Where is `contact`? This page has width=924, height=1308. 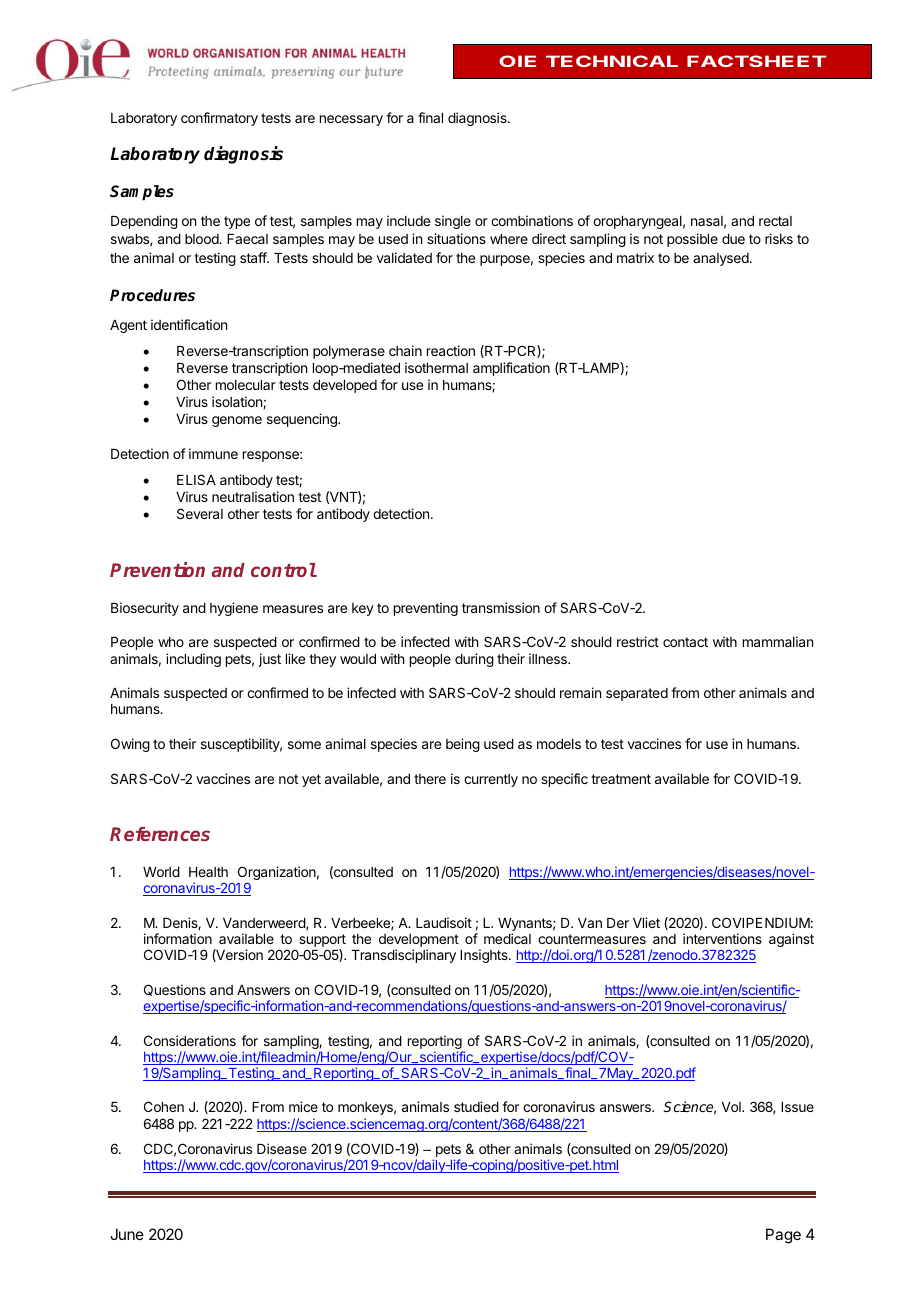 contact is located at coordinates (685, 642).
